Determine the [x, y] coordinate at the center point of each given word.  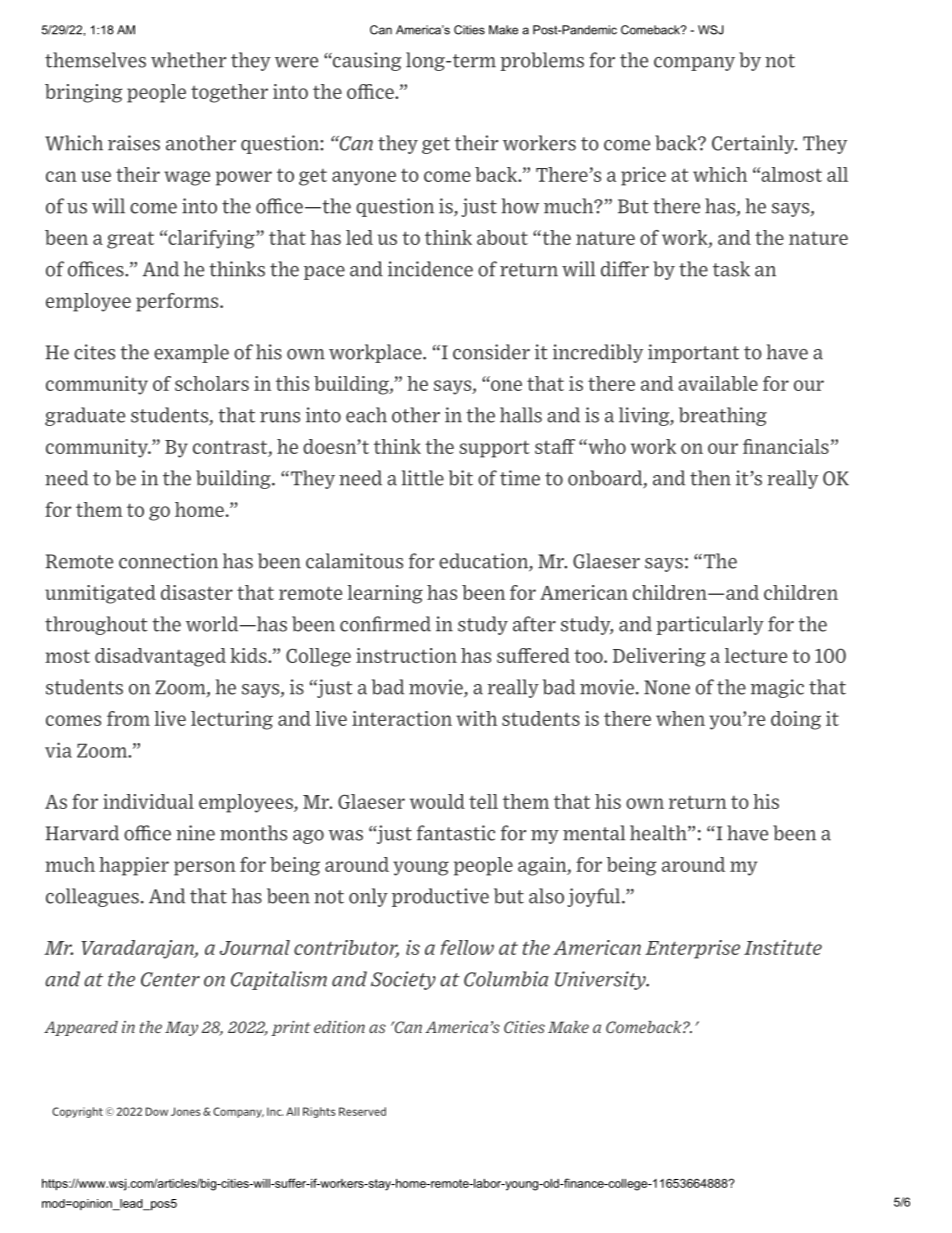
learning [385, 594]
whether [188, 60]
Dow [157, 1111]
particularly [710, 625]
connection [168, 561]
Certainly [754, 144]
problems [542, 61]
